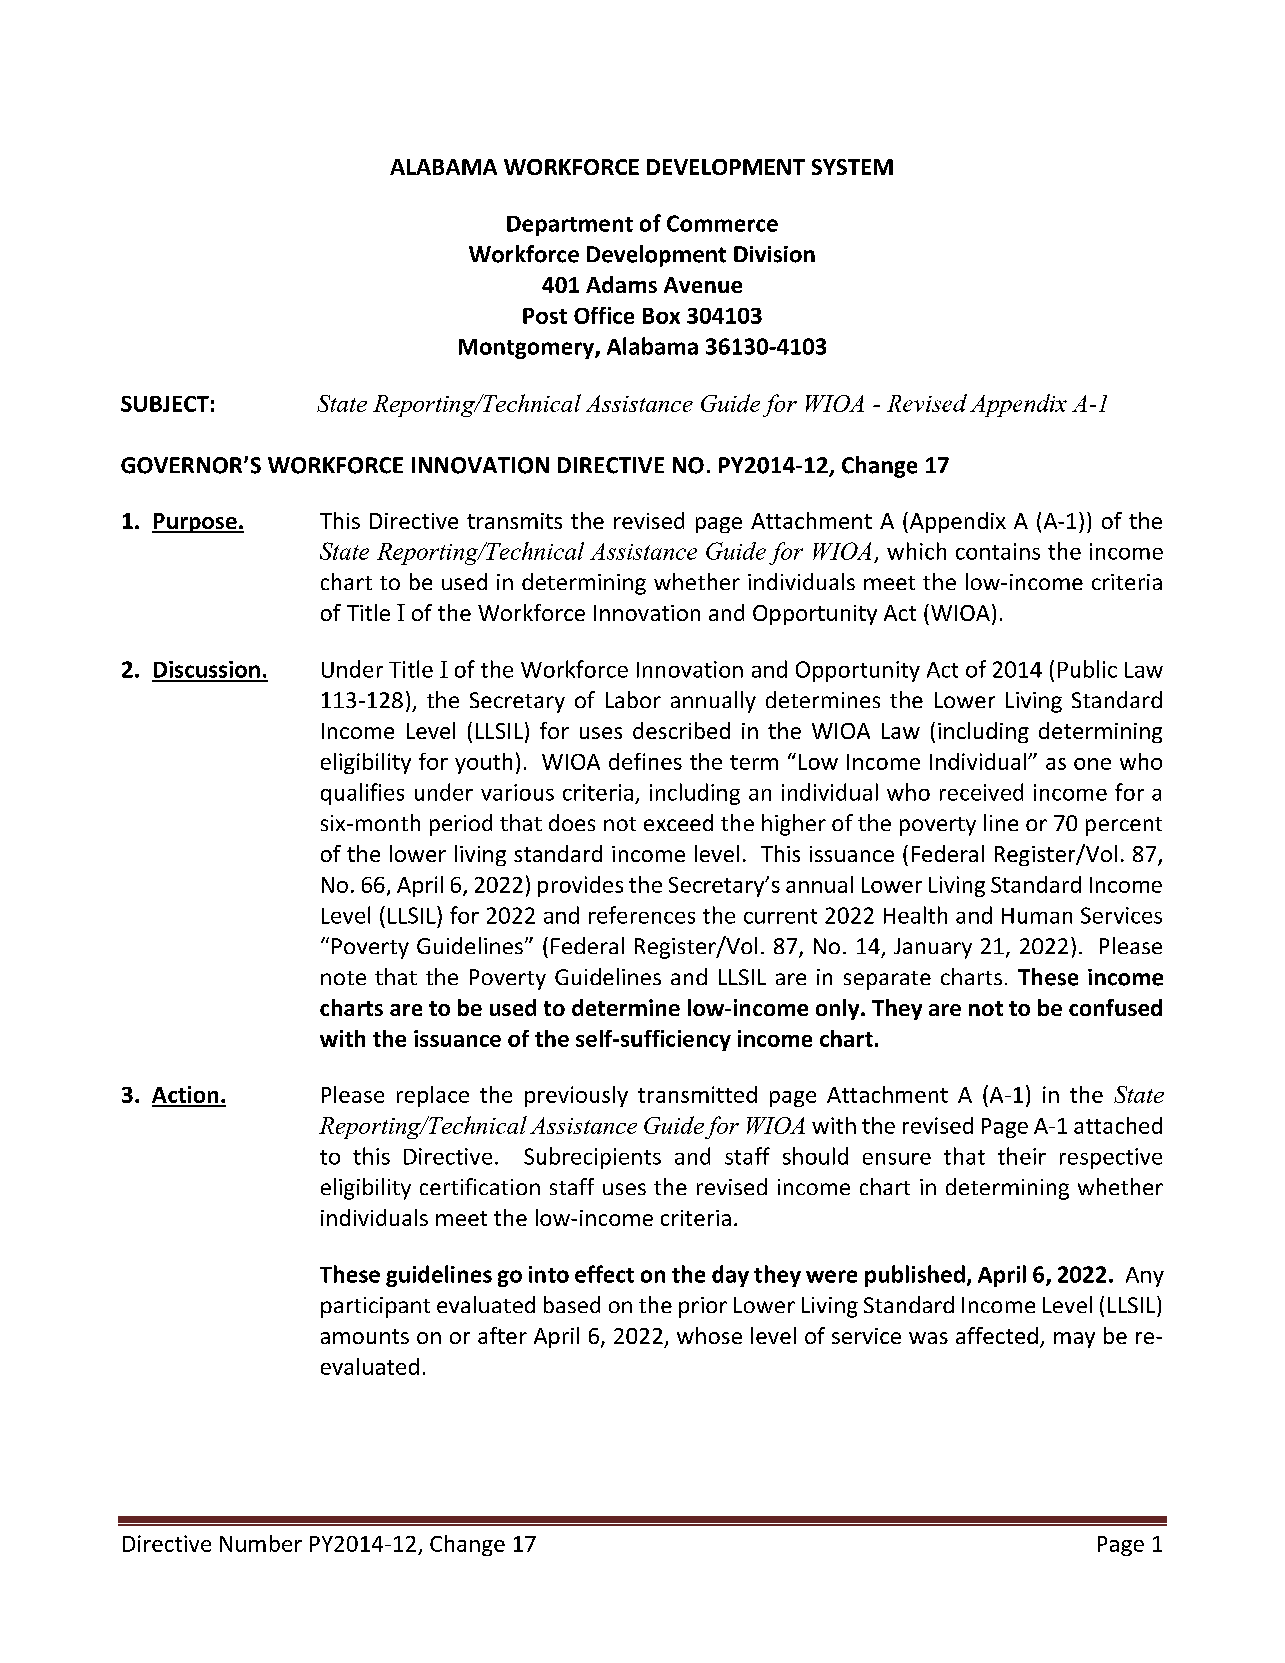 The height and width of the document is (1663, 1285). What do you see at coordinates (998, 551) in the document?
I see `contains` at bounding box center [998, 551].
